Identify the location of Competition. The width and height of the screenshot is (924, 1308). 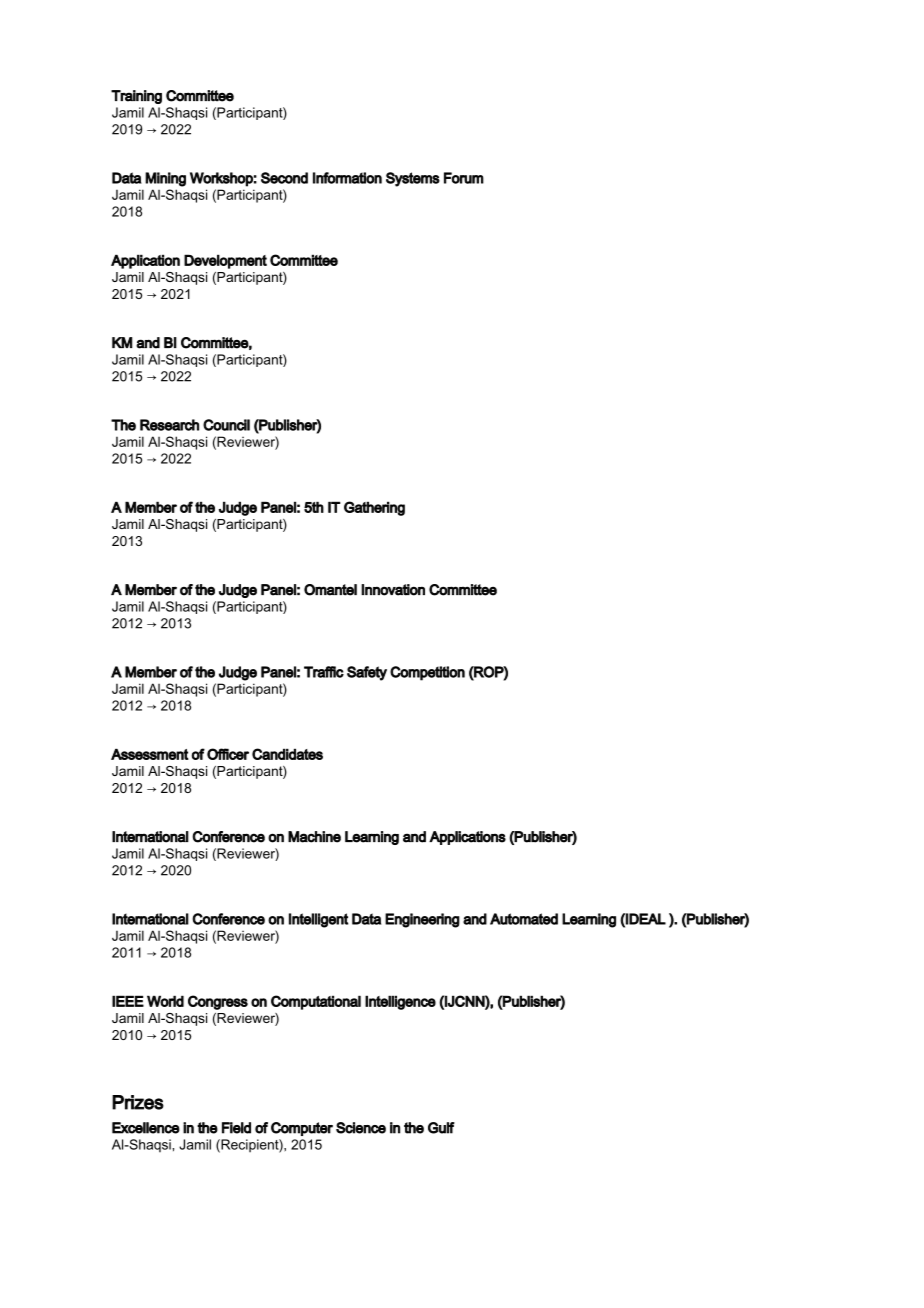
(427, 673).
